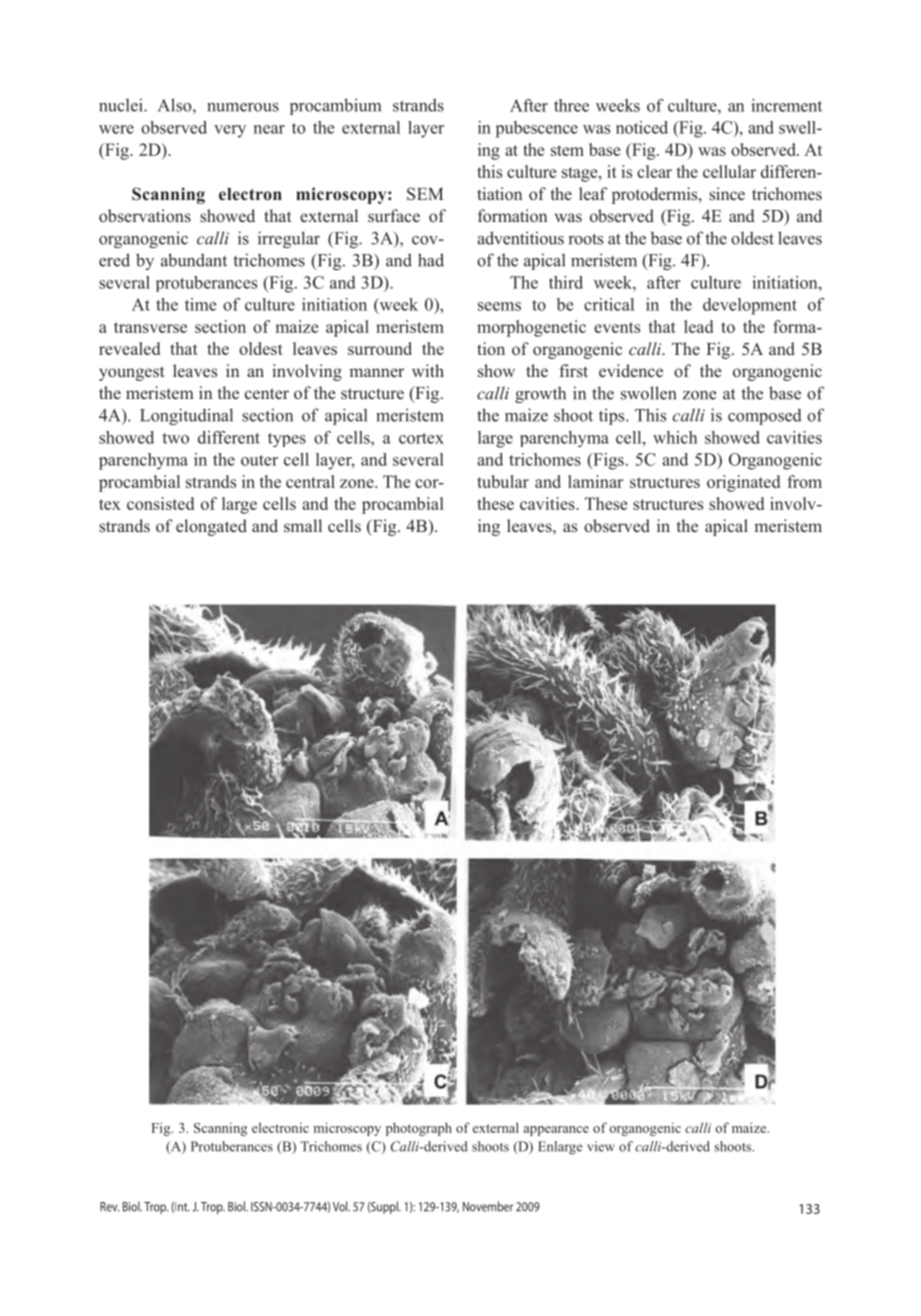 The image size is (921, 1316). Describe the element at coordinates (428, 370) in the image. I see `with` at that location.
